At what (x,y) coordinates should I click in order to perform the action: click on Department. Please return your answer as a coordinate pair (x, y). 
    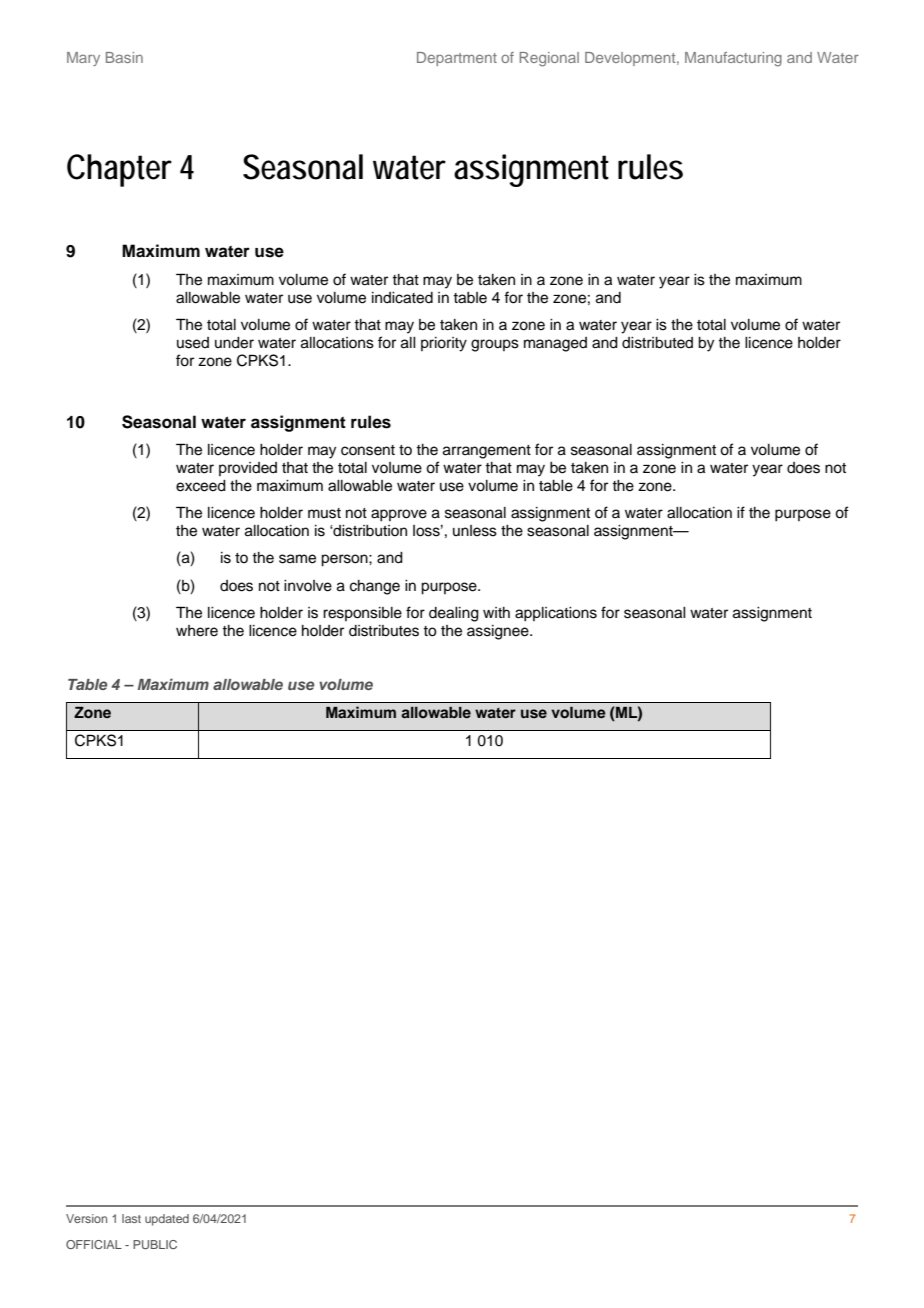
    Looking at the image, I should click on (457, 59).
